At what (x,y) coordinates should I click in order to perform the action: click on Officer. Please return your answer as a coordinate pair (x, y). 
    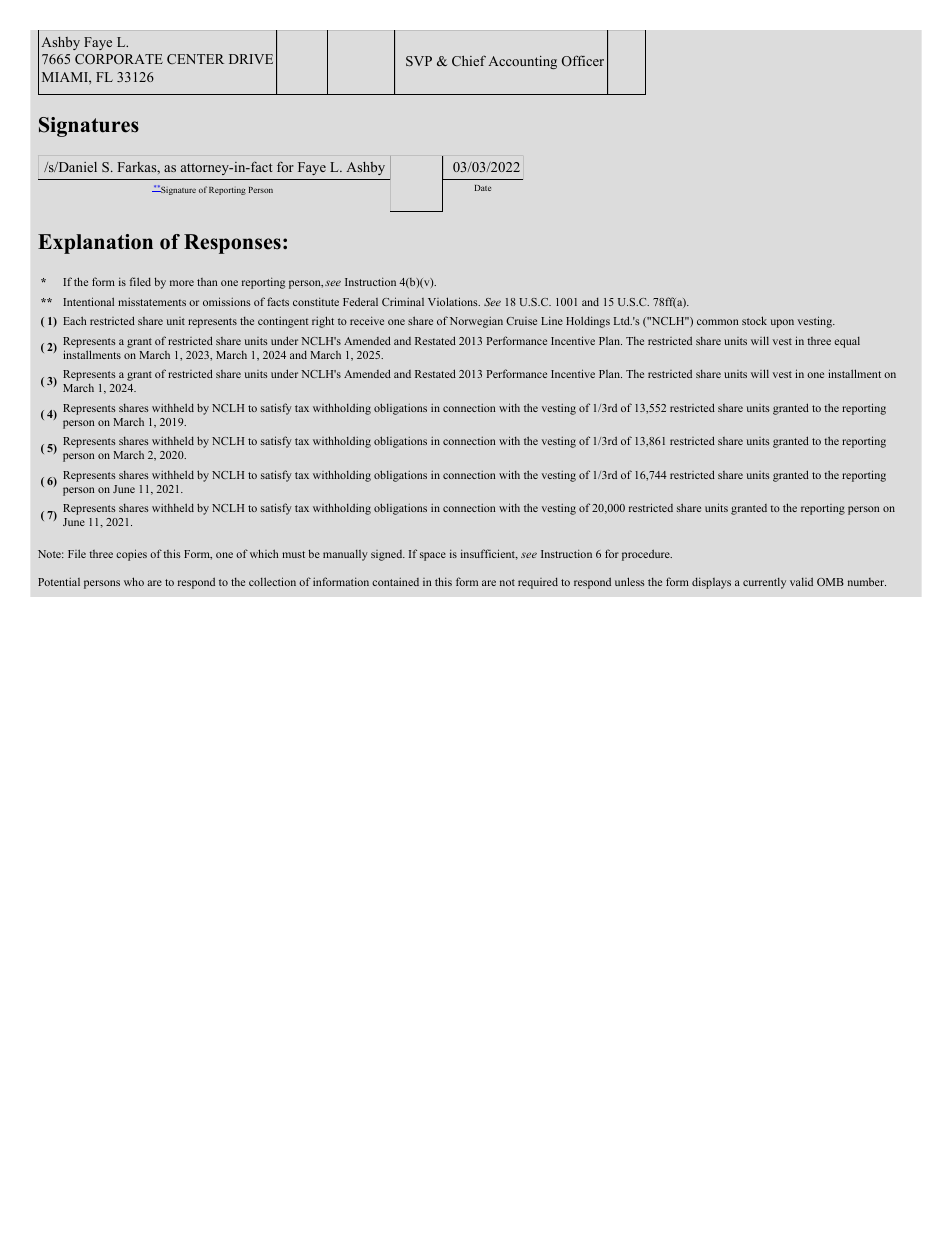
    Looking at the image, I should click on (583, 60).
